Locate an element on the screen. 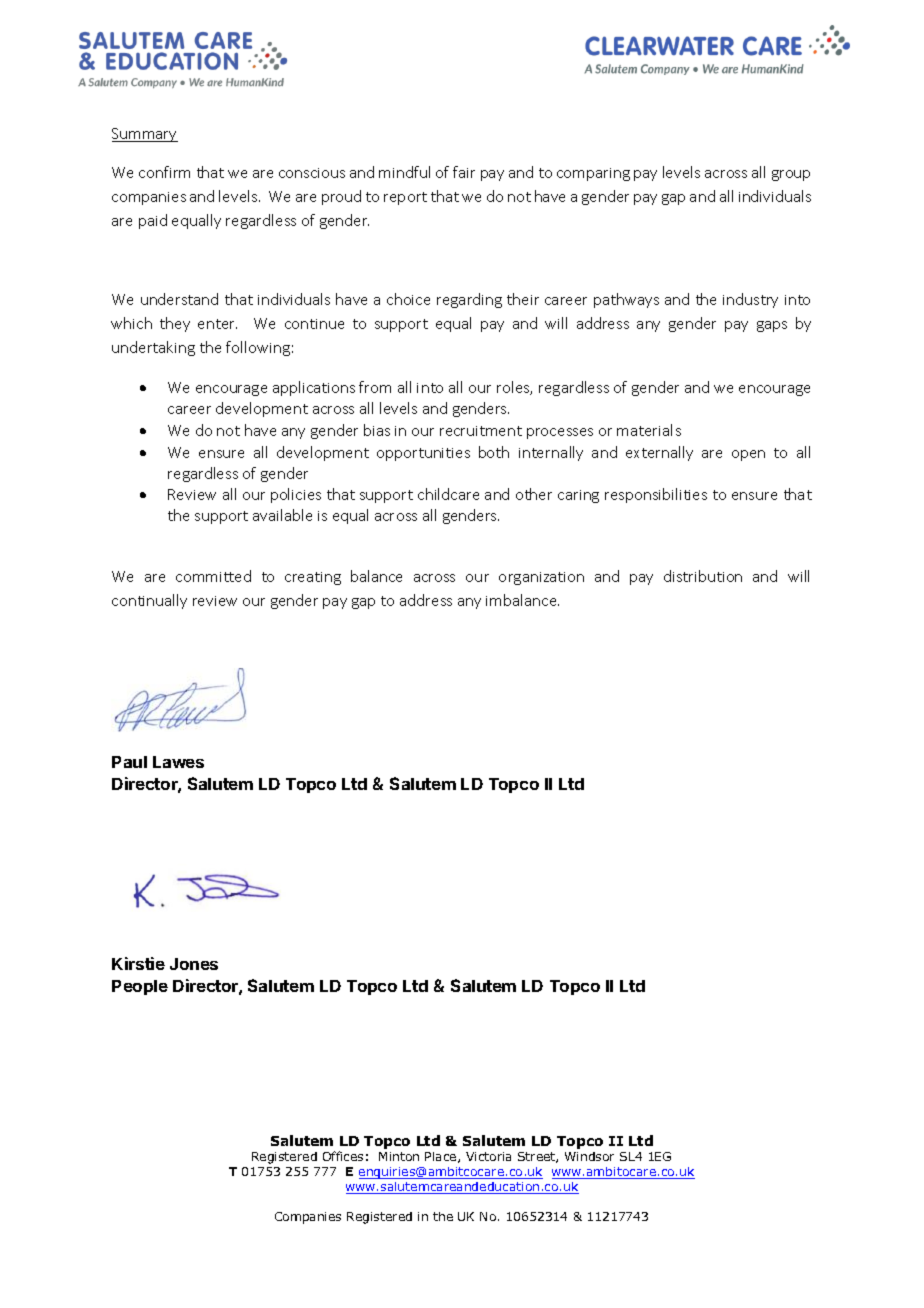 This screenshot has height=1308, width=924. distribution is located at coordinates (703, 576).
